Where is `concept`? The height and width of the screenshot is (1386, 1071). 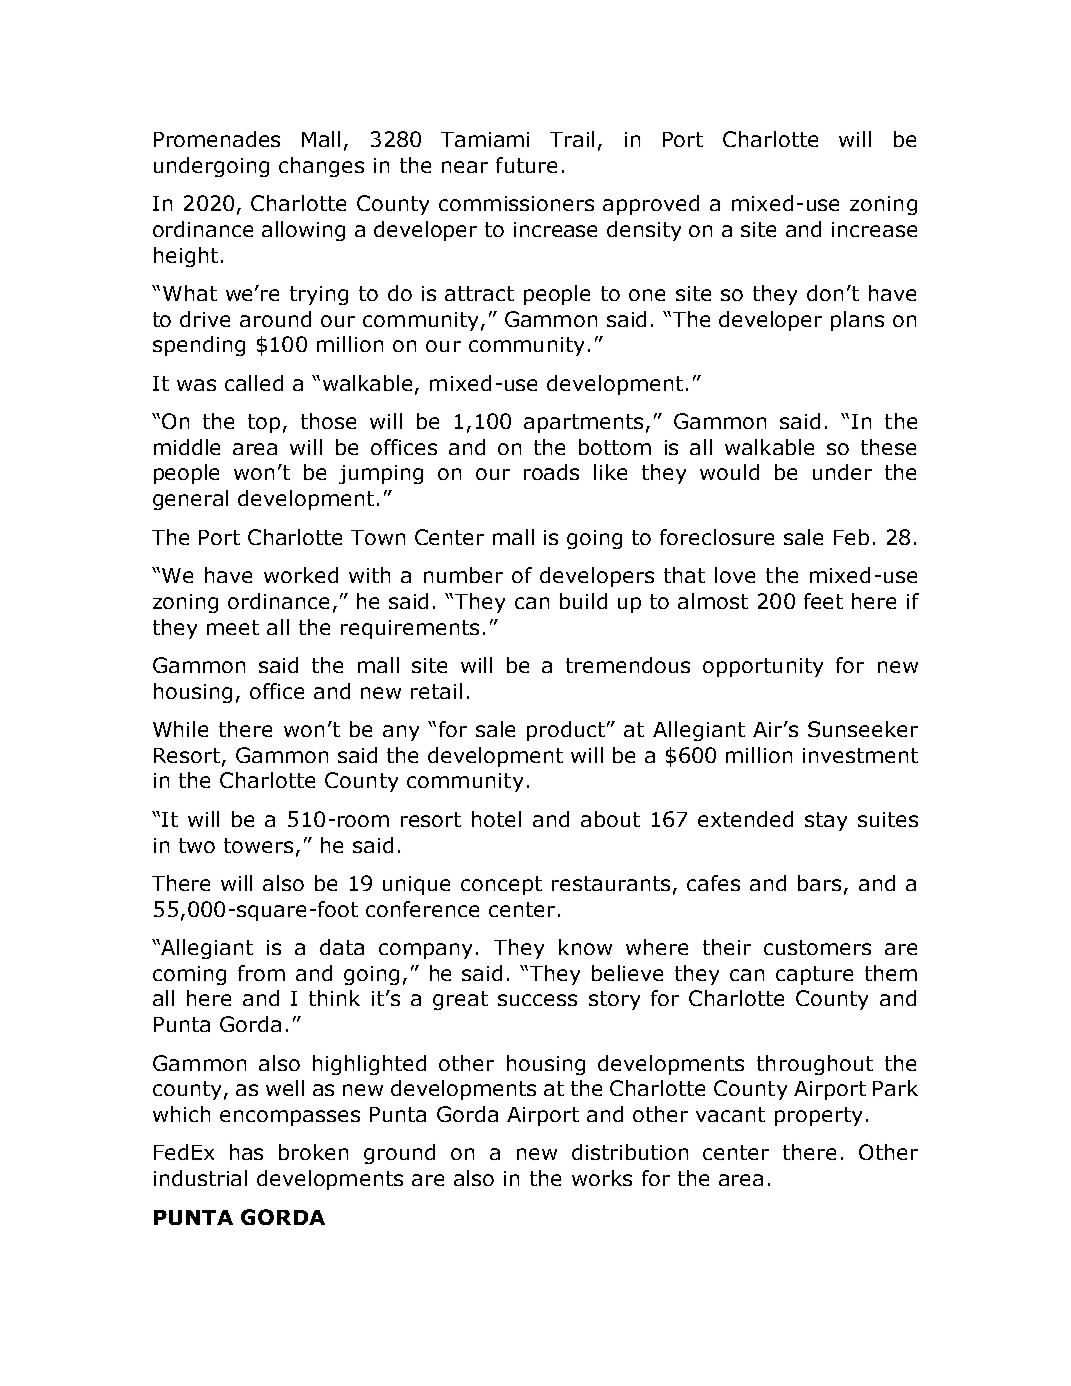
concept is located at coordinates (501, 885).
